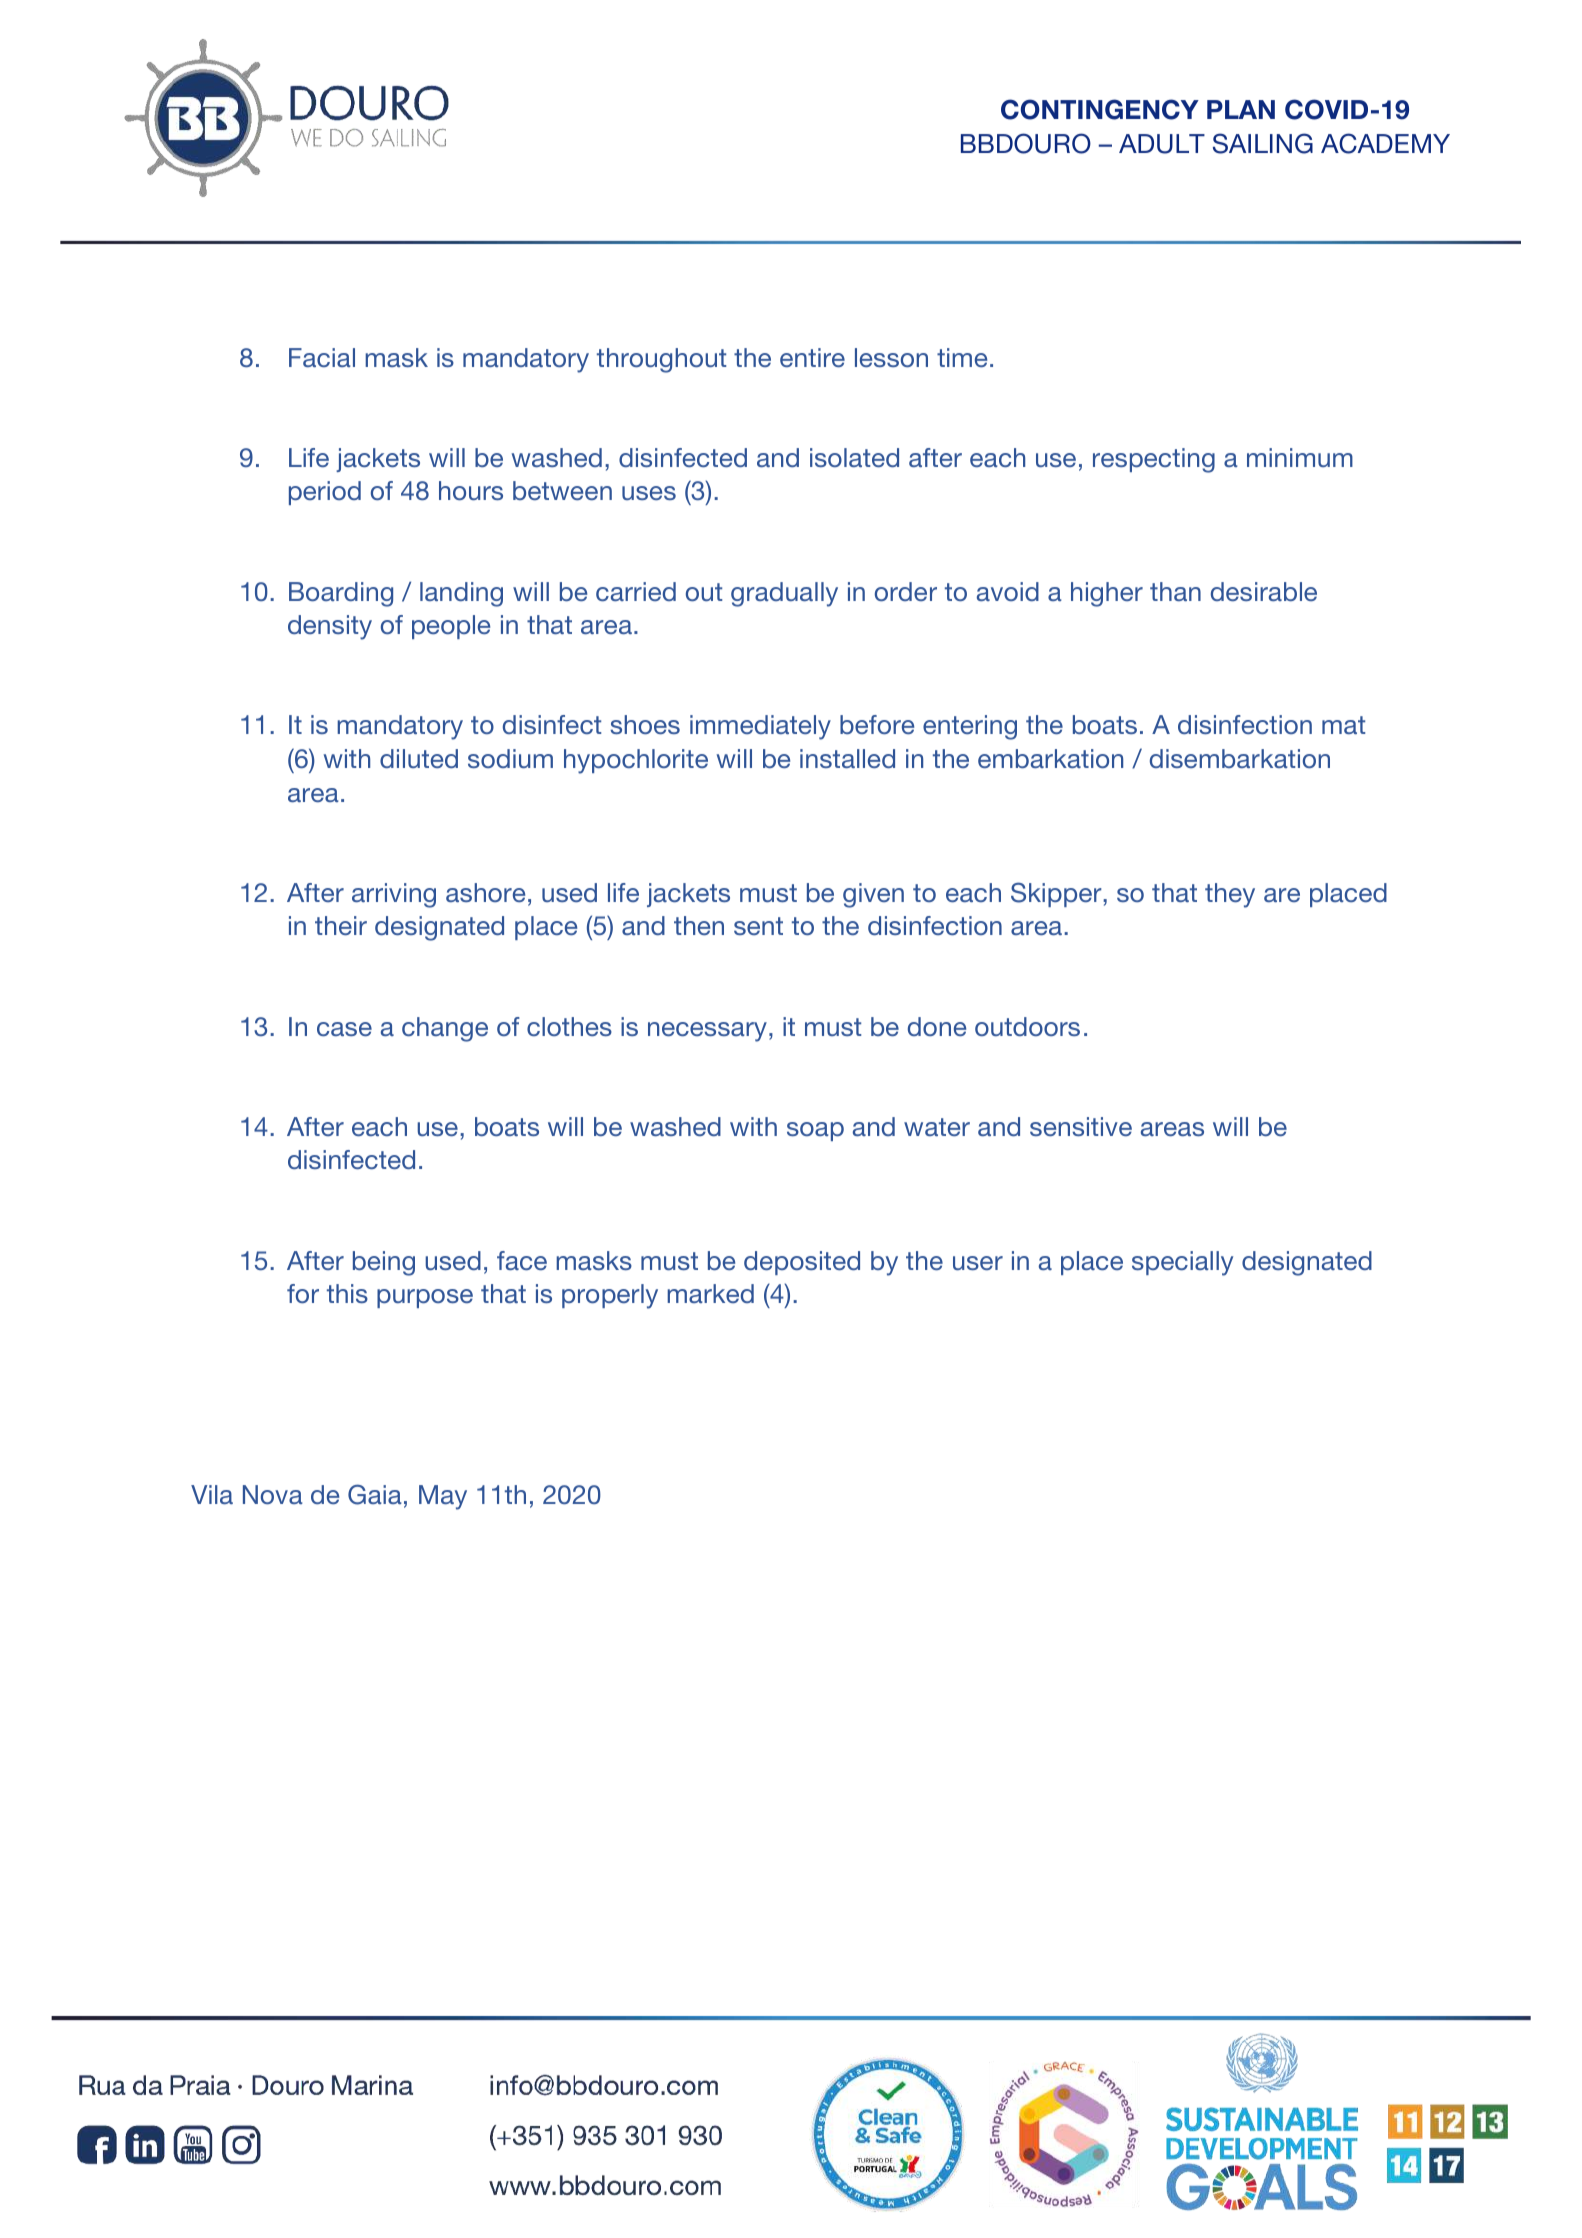  I want to click on Boarding, so click(341, 594).
